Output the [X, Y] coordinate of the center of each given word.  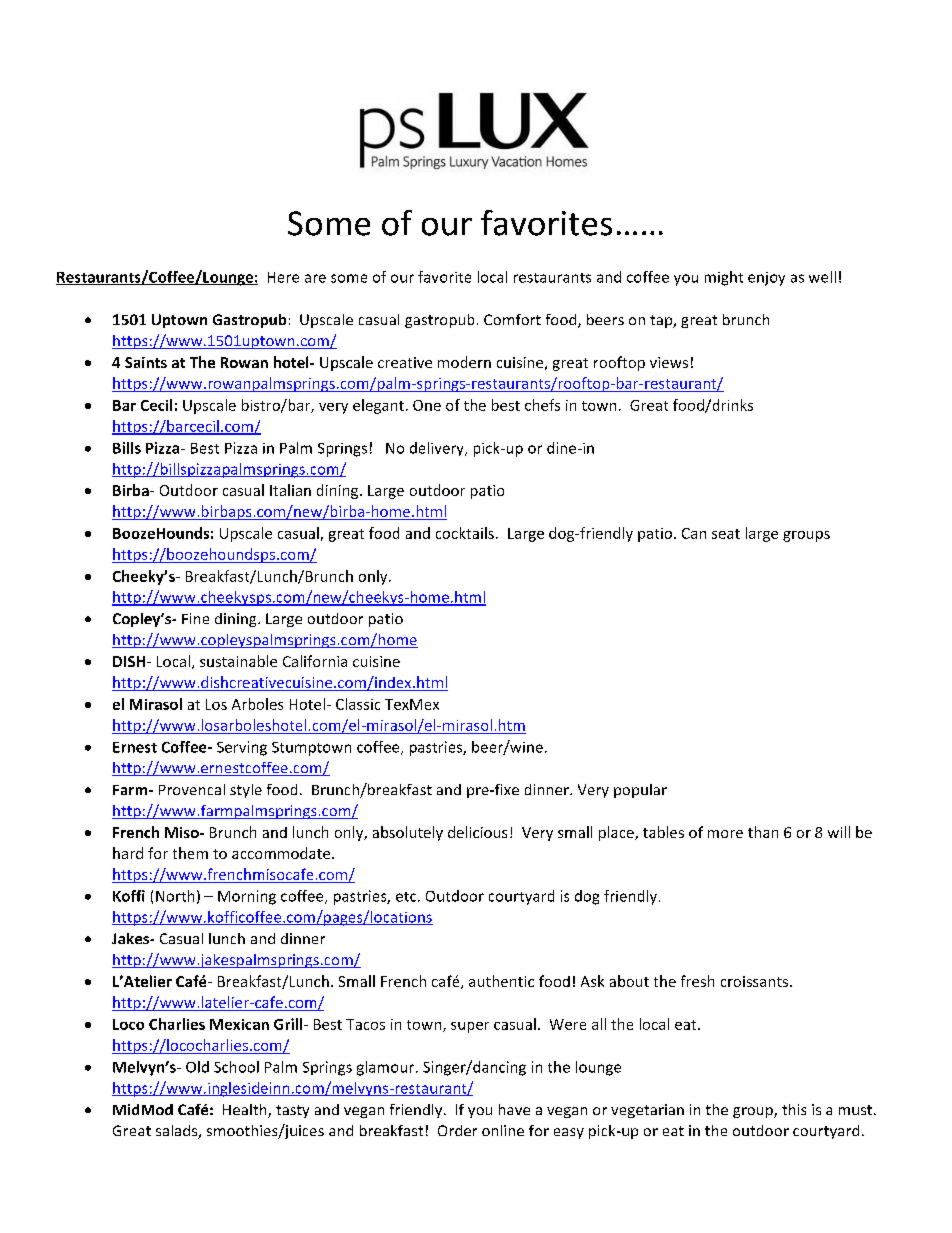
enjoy [766, 279]
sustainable [238, 661]
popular [640, 791]
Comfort [512, 319]
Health [246, 1111]
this [794, 1109]
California [315, 661]
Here [283, 277]
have [514, 1109]
